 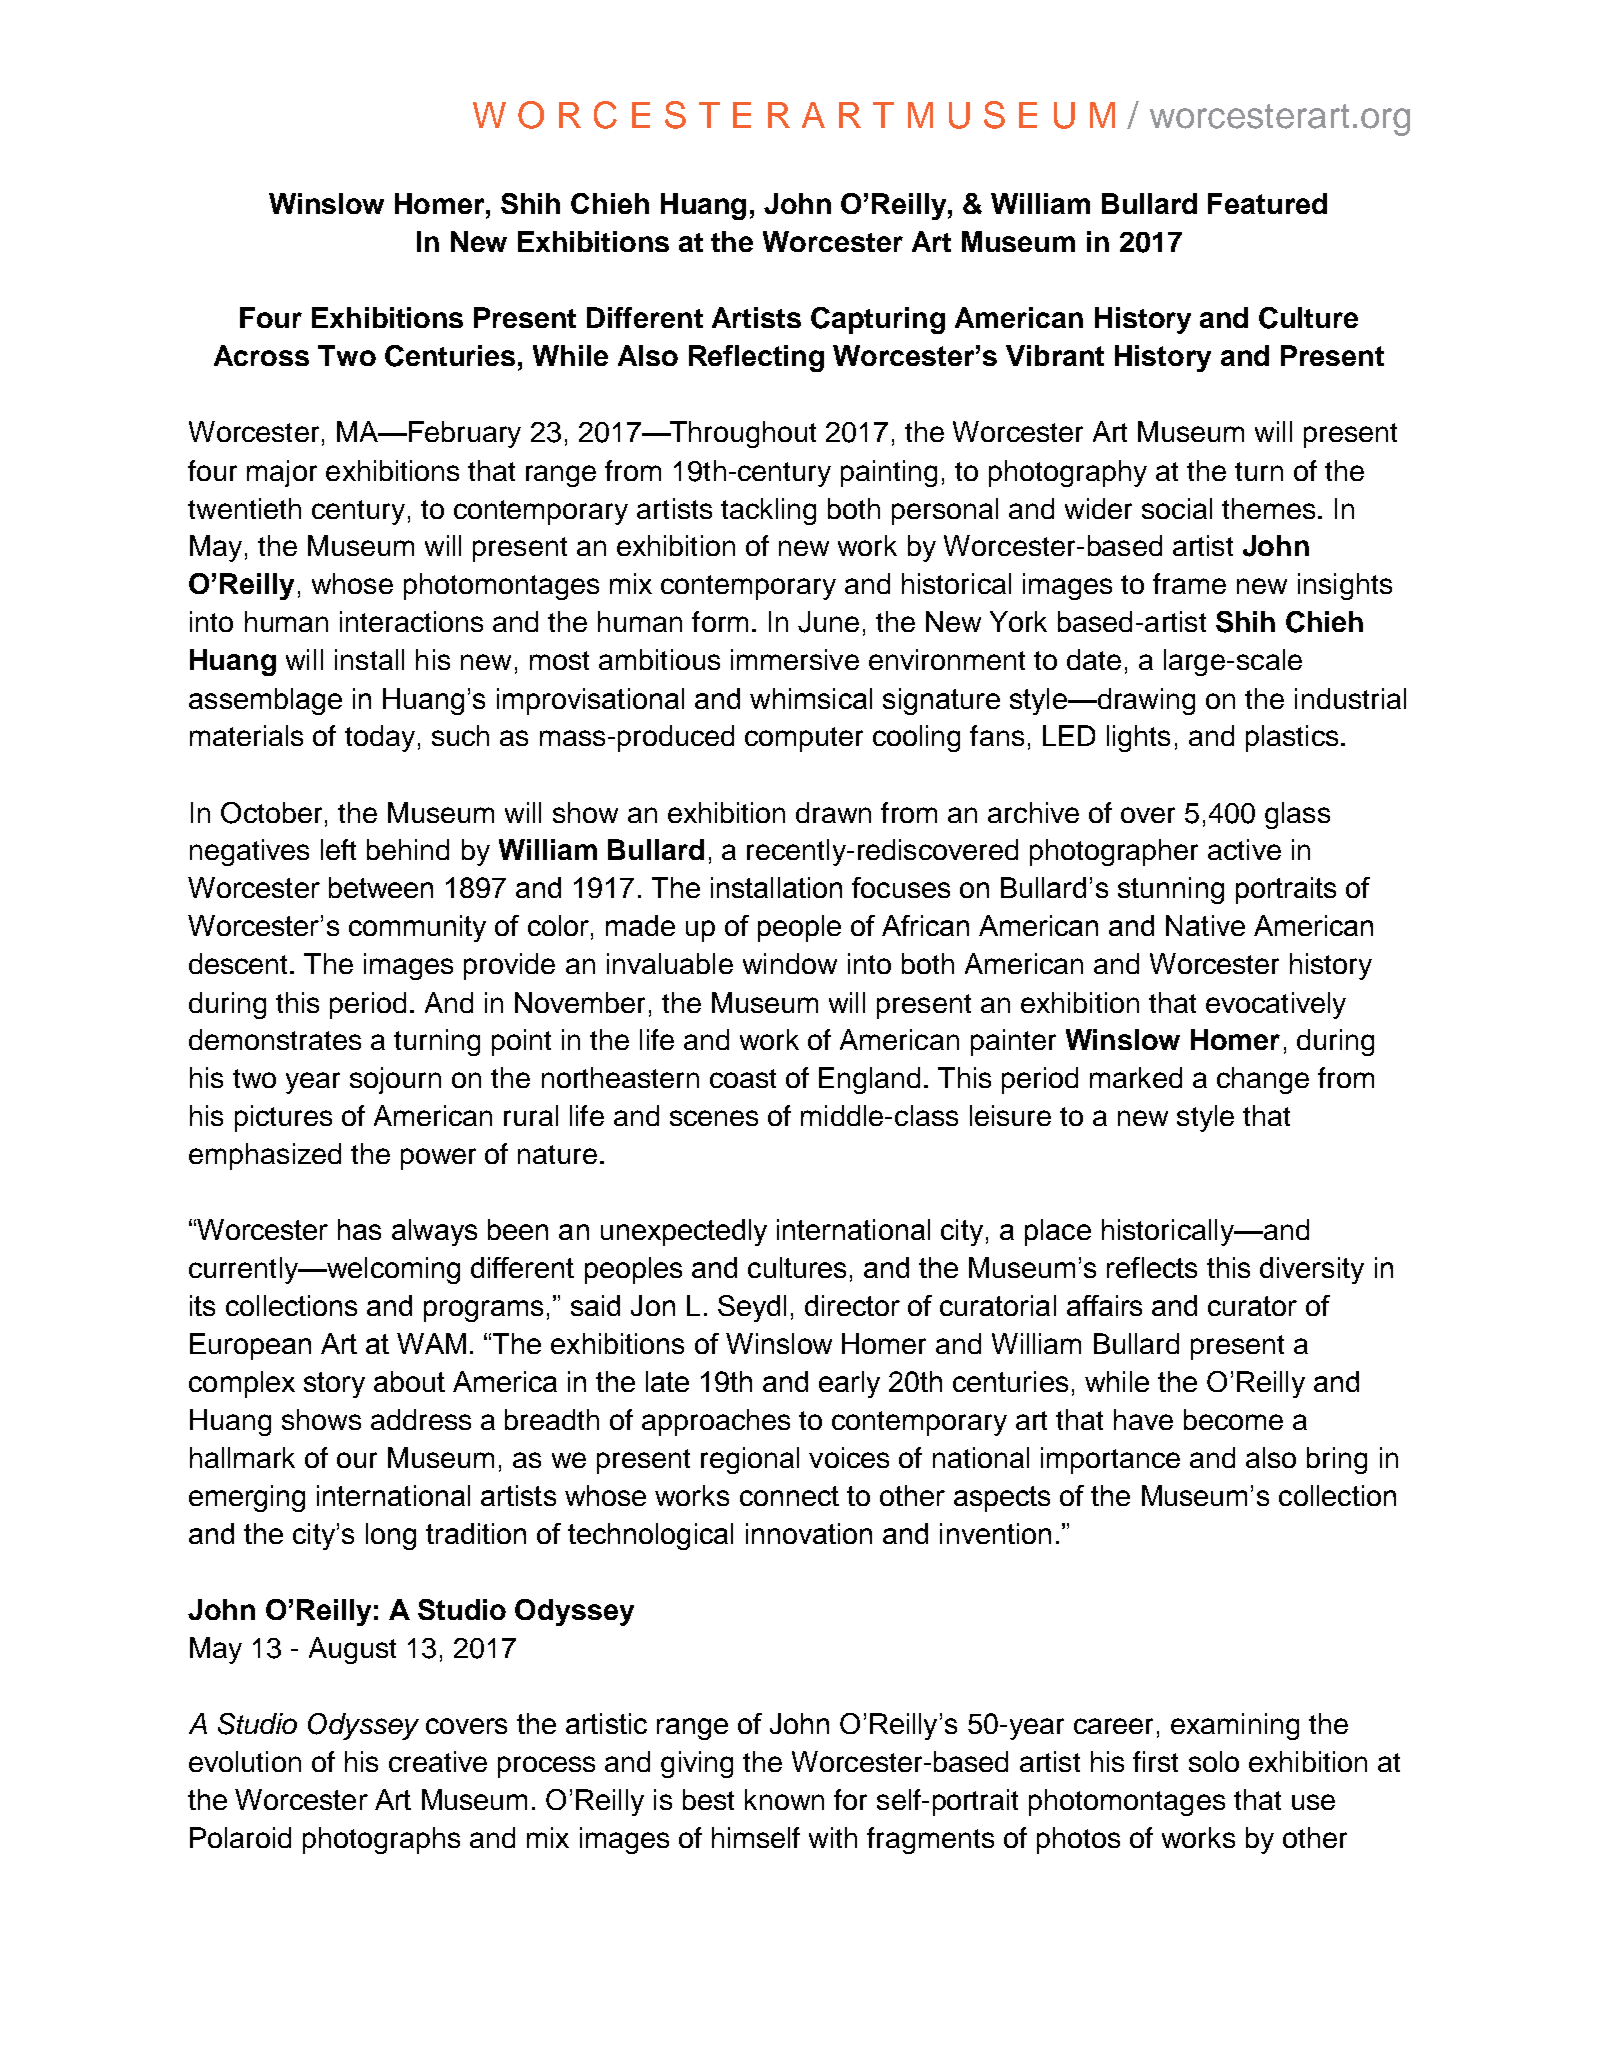 I want to click on Across, so click(x=261, y=355).
